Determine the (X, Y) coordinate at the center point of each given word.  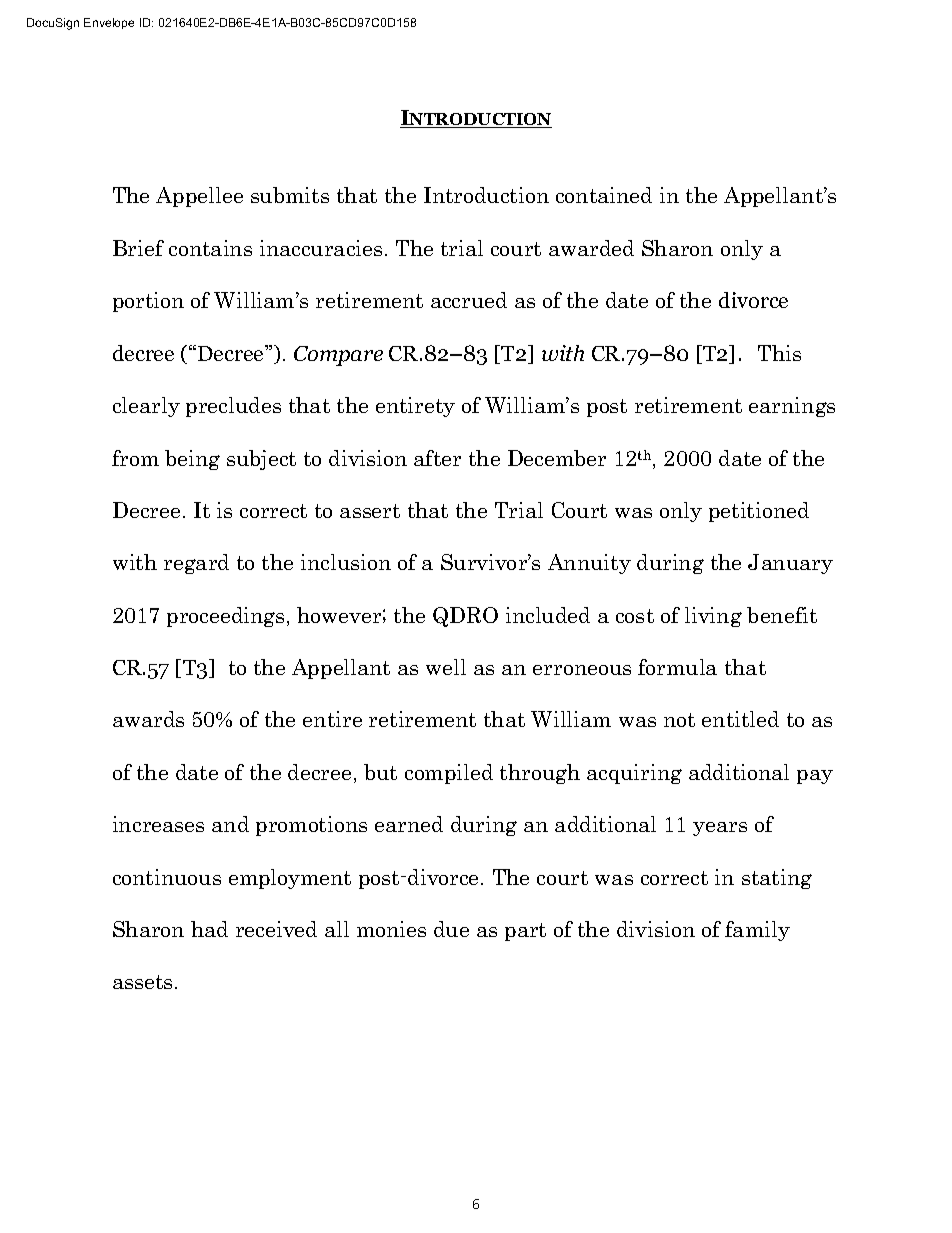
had (209, 929)
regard (196, 564)
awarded (591, 248)
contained (604, 195)
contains (210, 248)
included (548, 615)
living (713, 617)
